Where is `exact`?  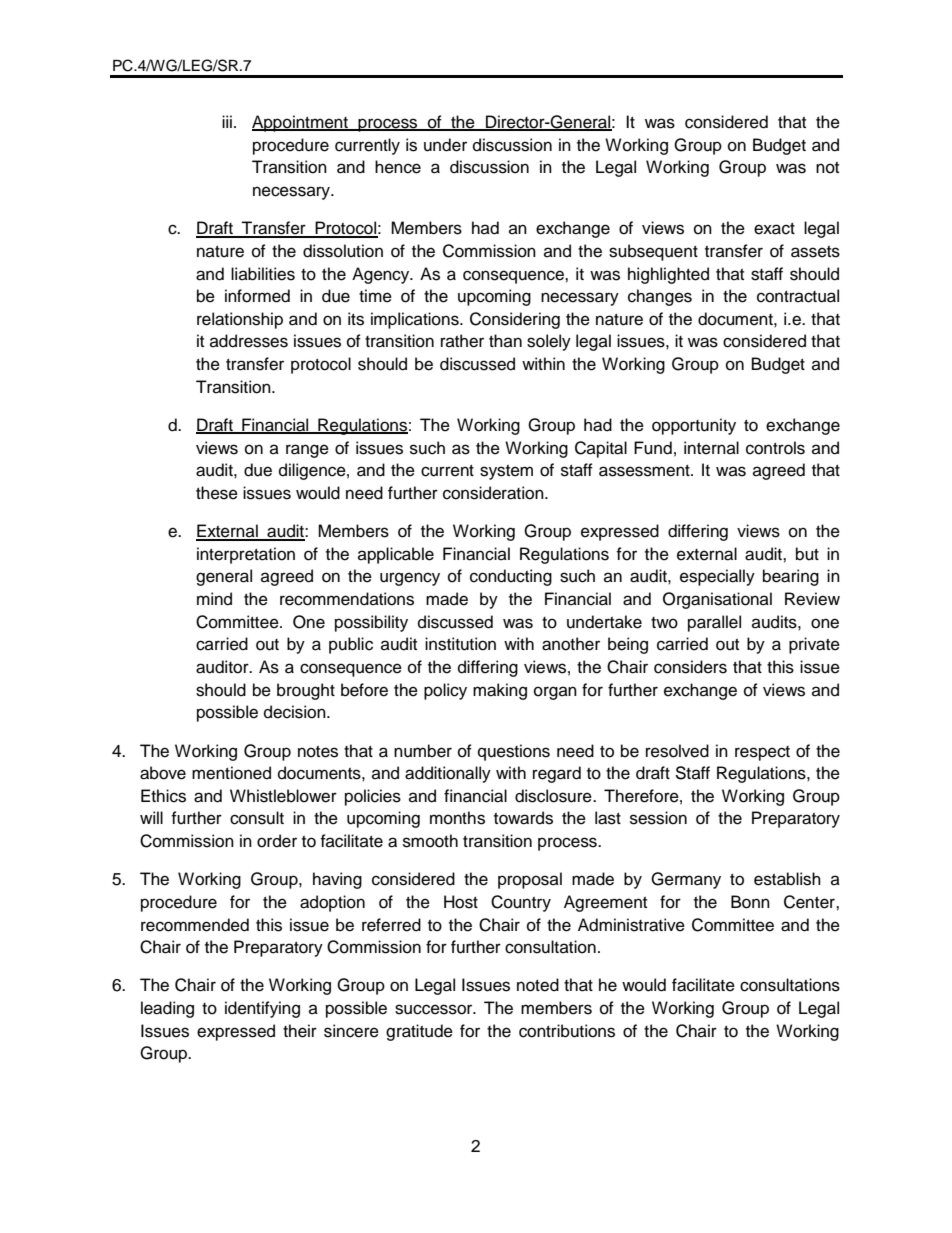 exact is located at coordinates (774, 229).
